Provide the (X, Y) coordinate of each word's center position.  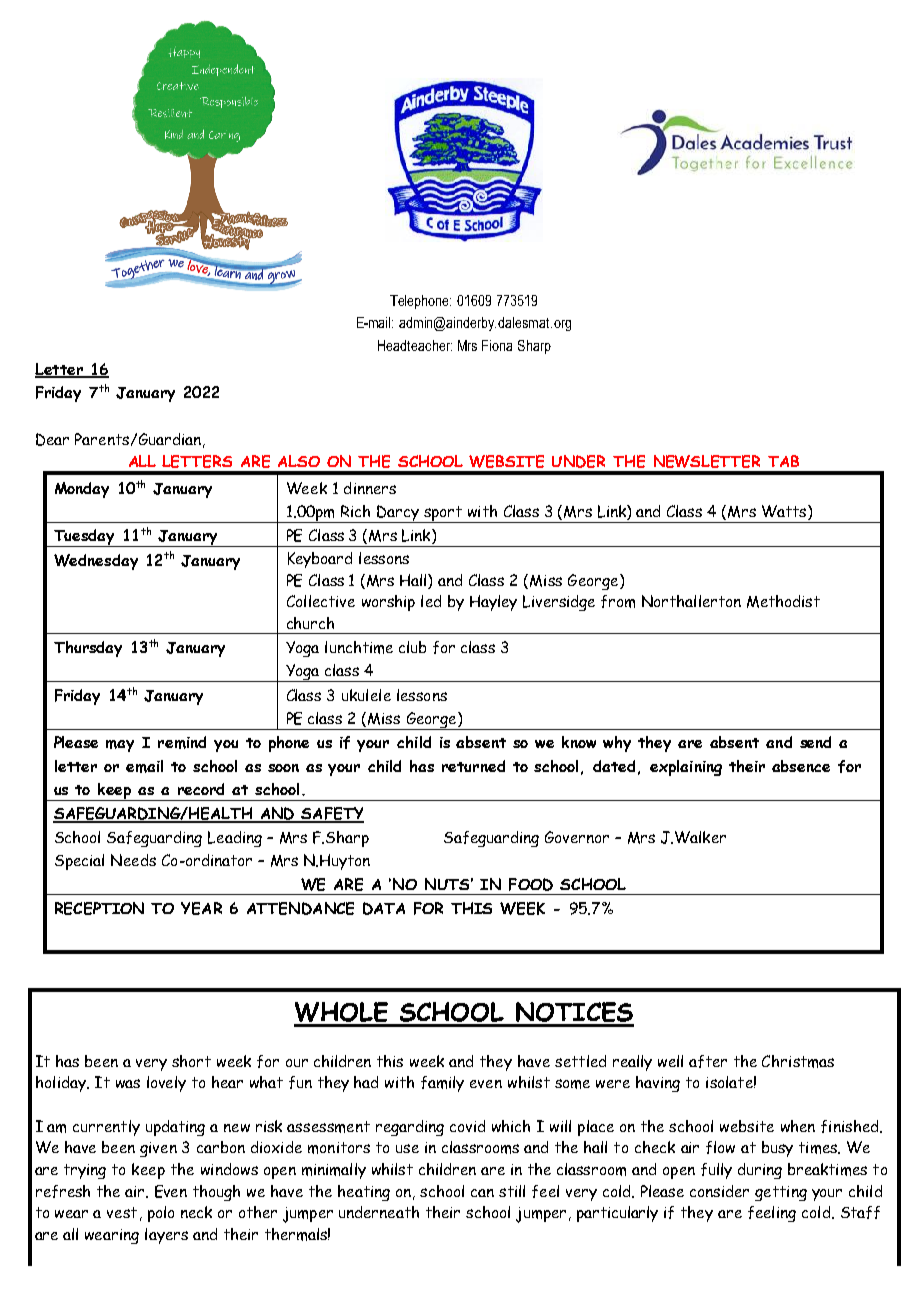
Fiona (497, 345)
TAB (783, 461)
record (201, 789)
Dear (52, 439)
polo (161, 1214)
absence (801, 766)
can (482, 1193)
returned (473, 766)
